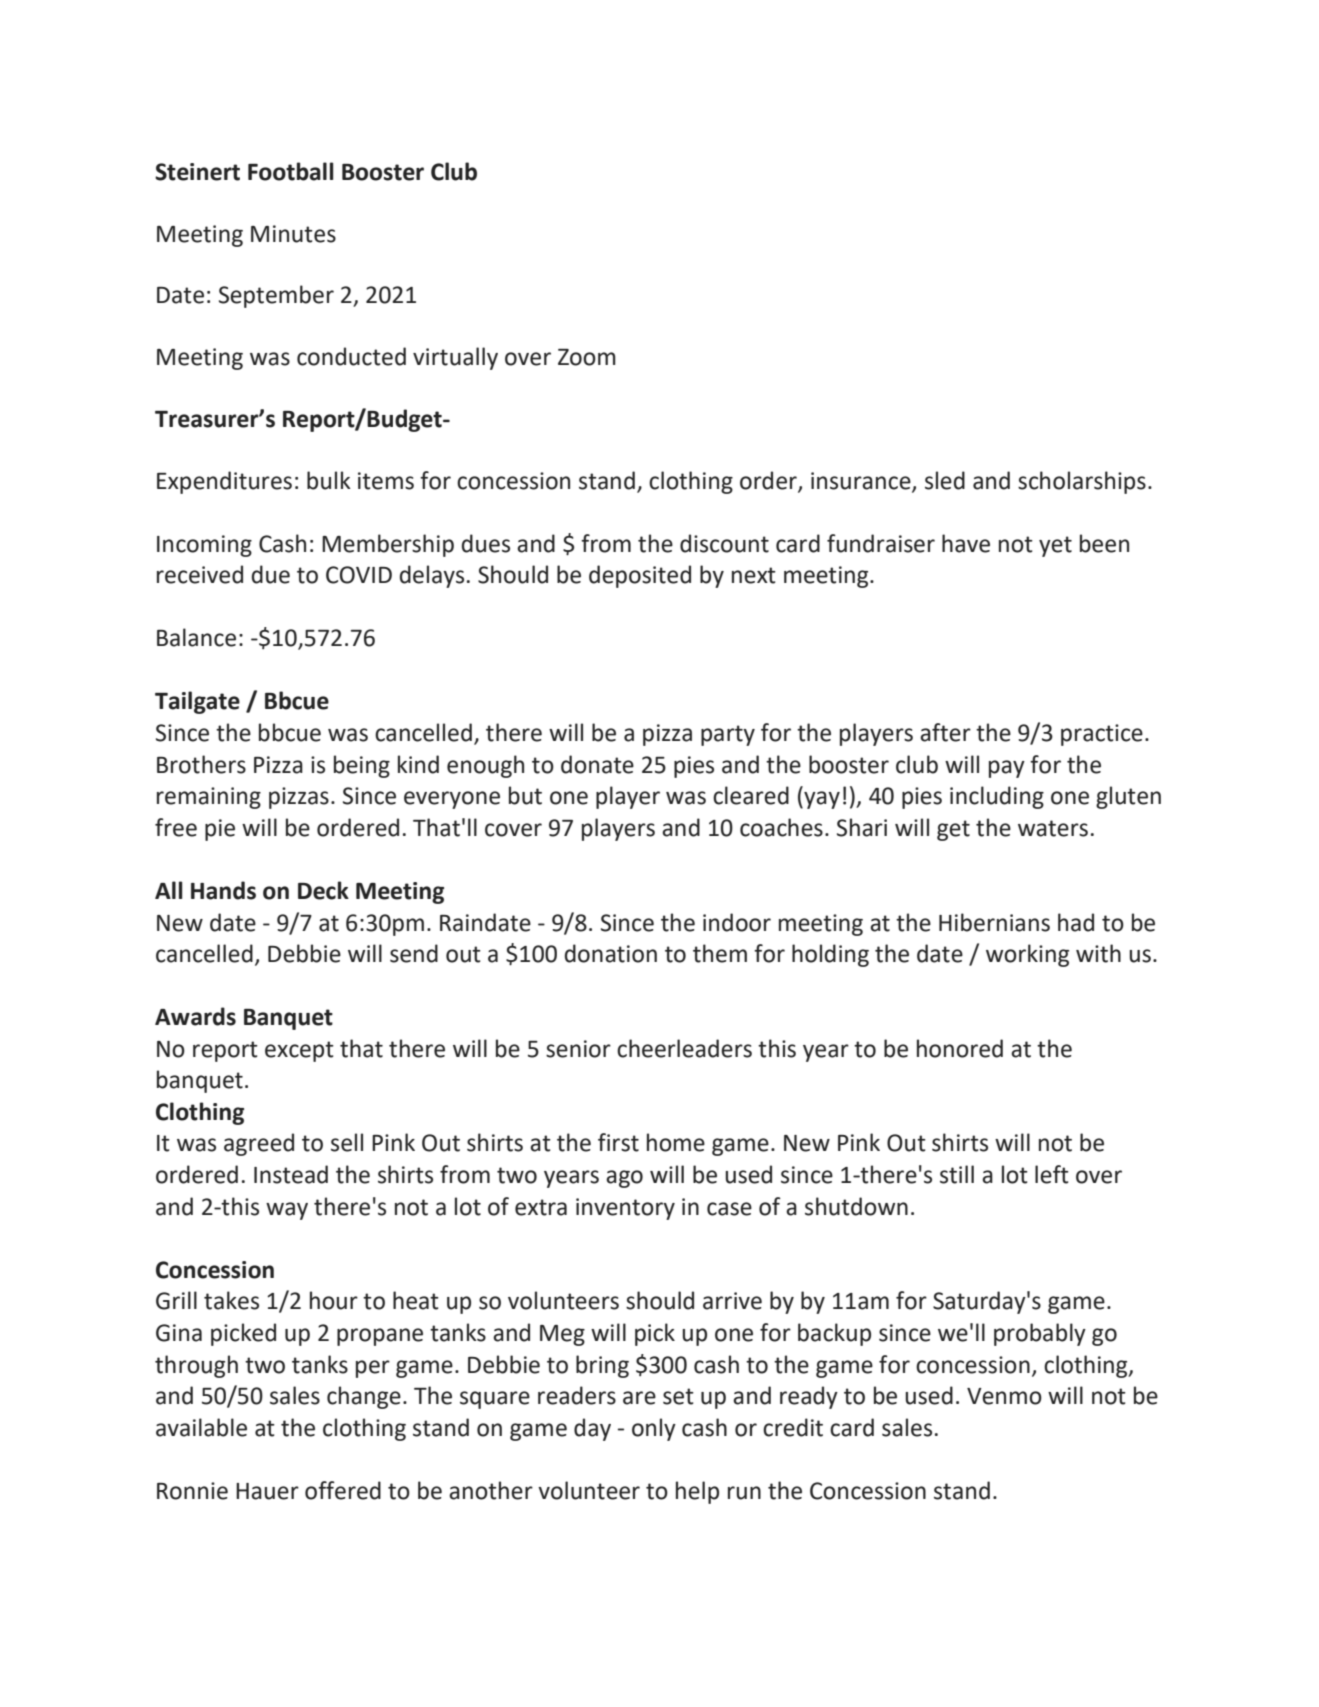  Describe the element at coordinates (724, 543) in the screenshot. I see `discount` at that location.
